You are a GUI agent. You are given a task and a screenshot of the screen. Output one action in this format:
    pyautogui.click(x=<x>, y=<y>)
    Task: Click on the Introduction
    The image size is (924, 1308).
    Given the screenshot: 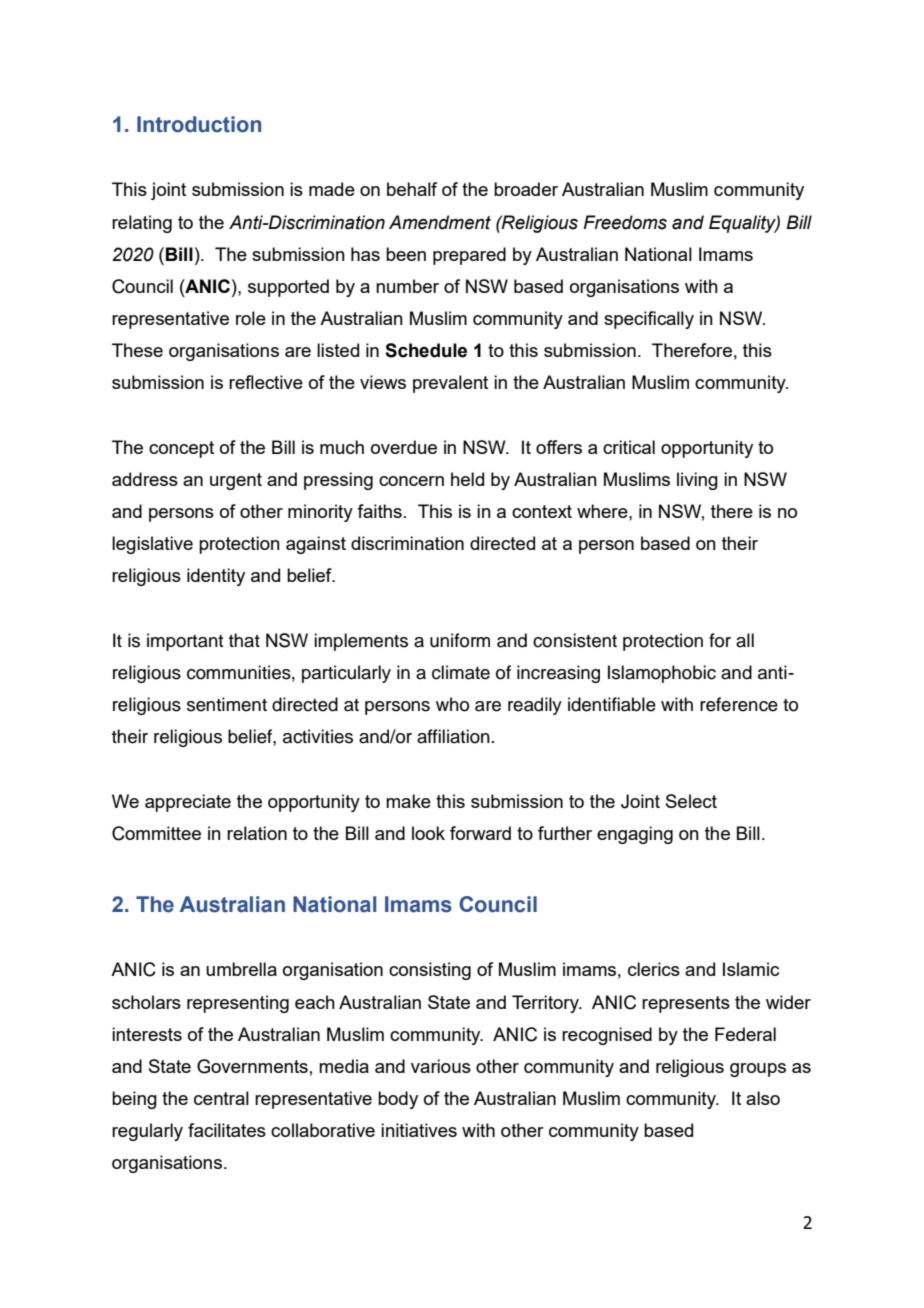 What is the action you would take?
    pyautogui.click(x=199, y=124)
